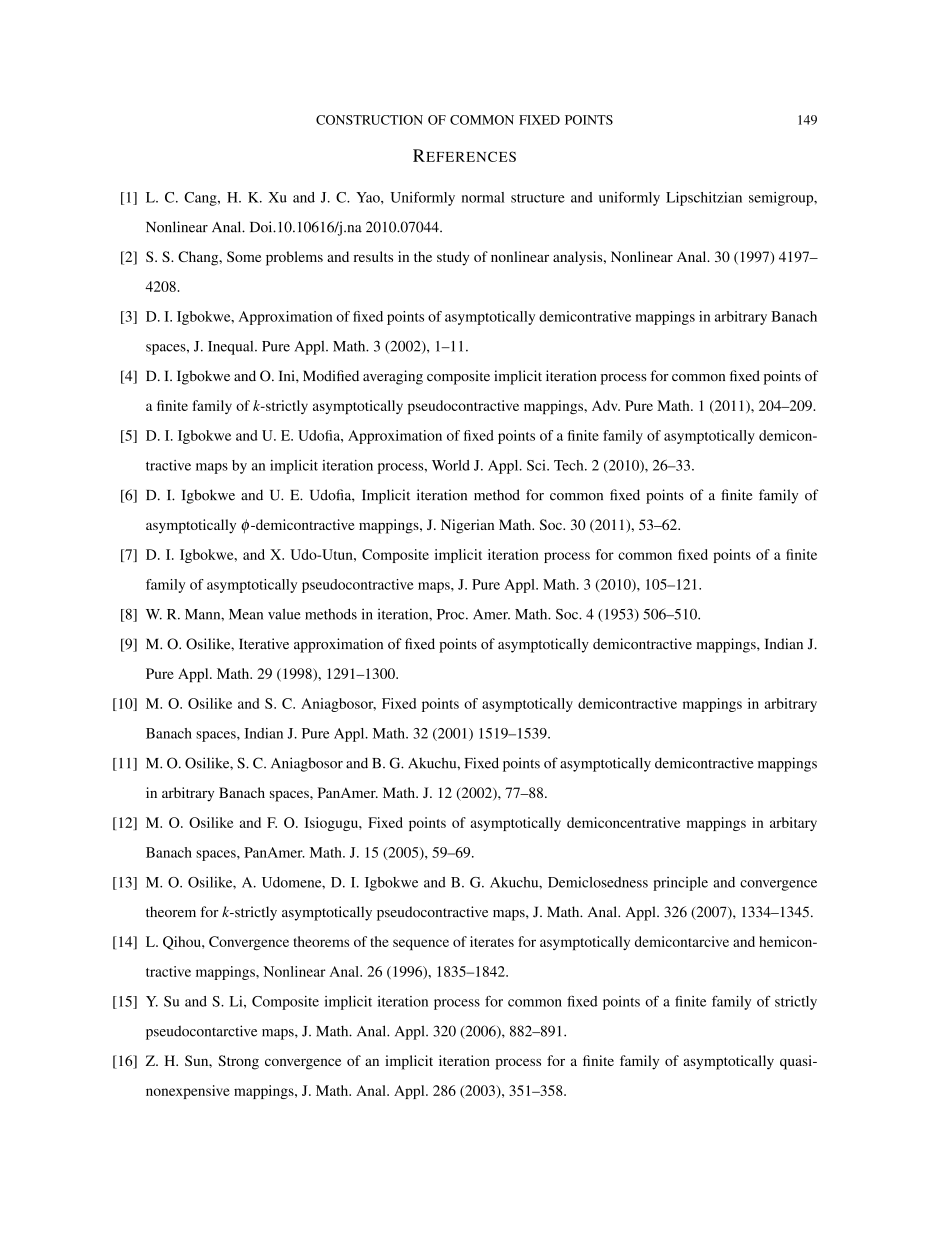 This image has height=1233, width=952. I want to click on CONSTRUCTION, so click(369, 120).
